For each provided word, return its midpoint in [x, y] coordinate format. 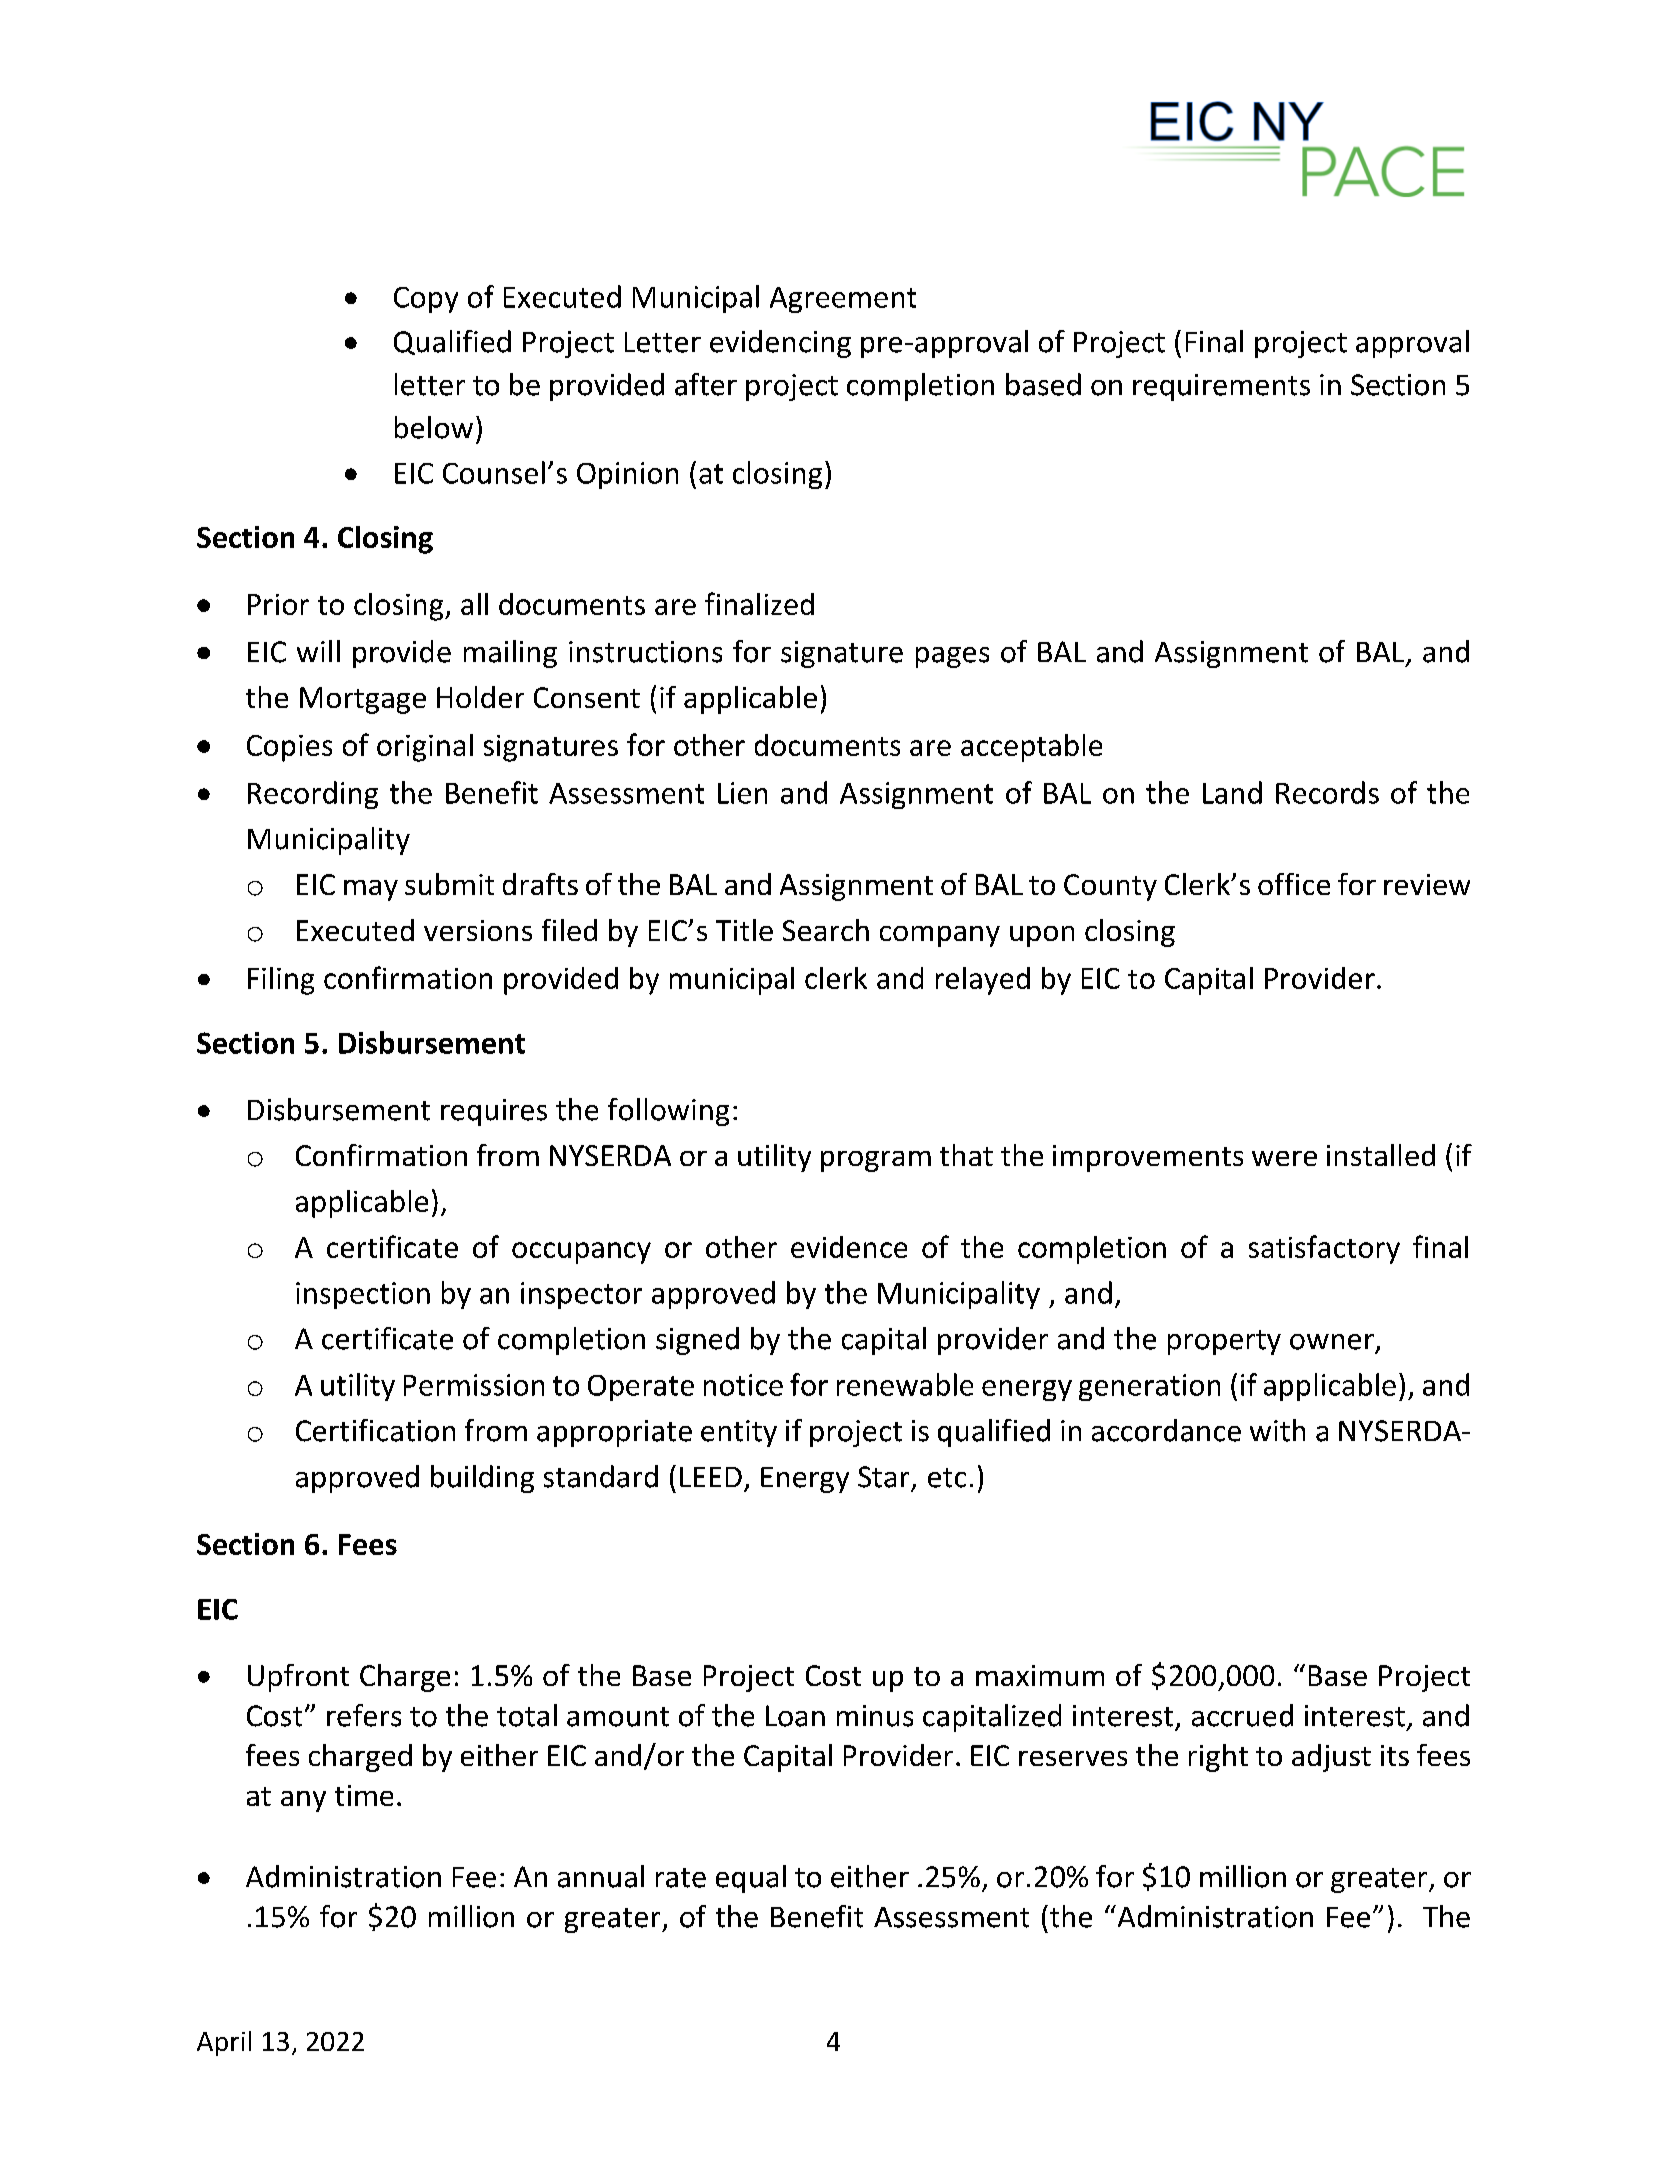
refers [364, 1715]
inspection [363, 1295]
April [224, 2043]
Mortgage [363, 700]
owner [1332, 1342]
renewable [905, 1384]
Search [826, 930]
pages [952, 657]
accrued [1242, 1715]
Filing [281, 981]
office [1294, 884]
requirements [1221, 387]
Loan [795, 1716]
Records [1327, 792]
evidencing [780, 344]
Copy [426, 300]
